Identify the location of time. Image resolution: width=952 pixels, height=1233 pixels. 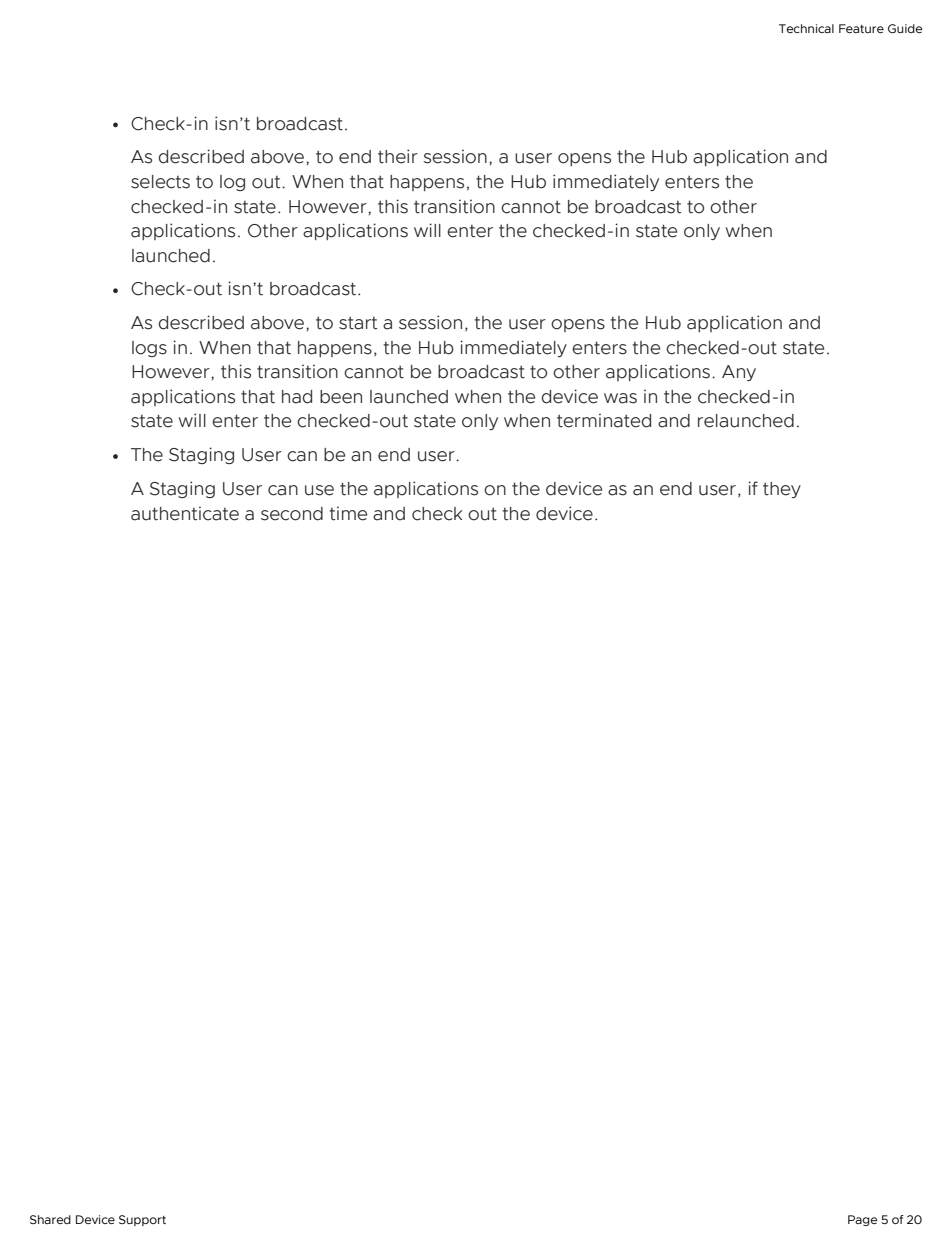
(348, 513).
